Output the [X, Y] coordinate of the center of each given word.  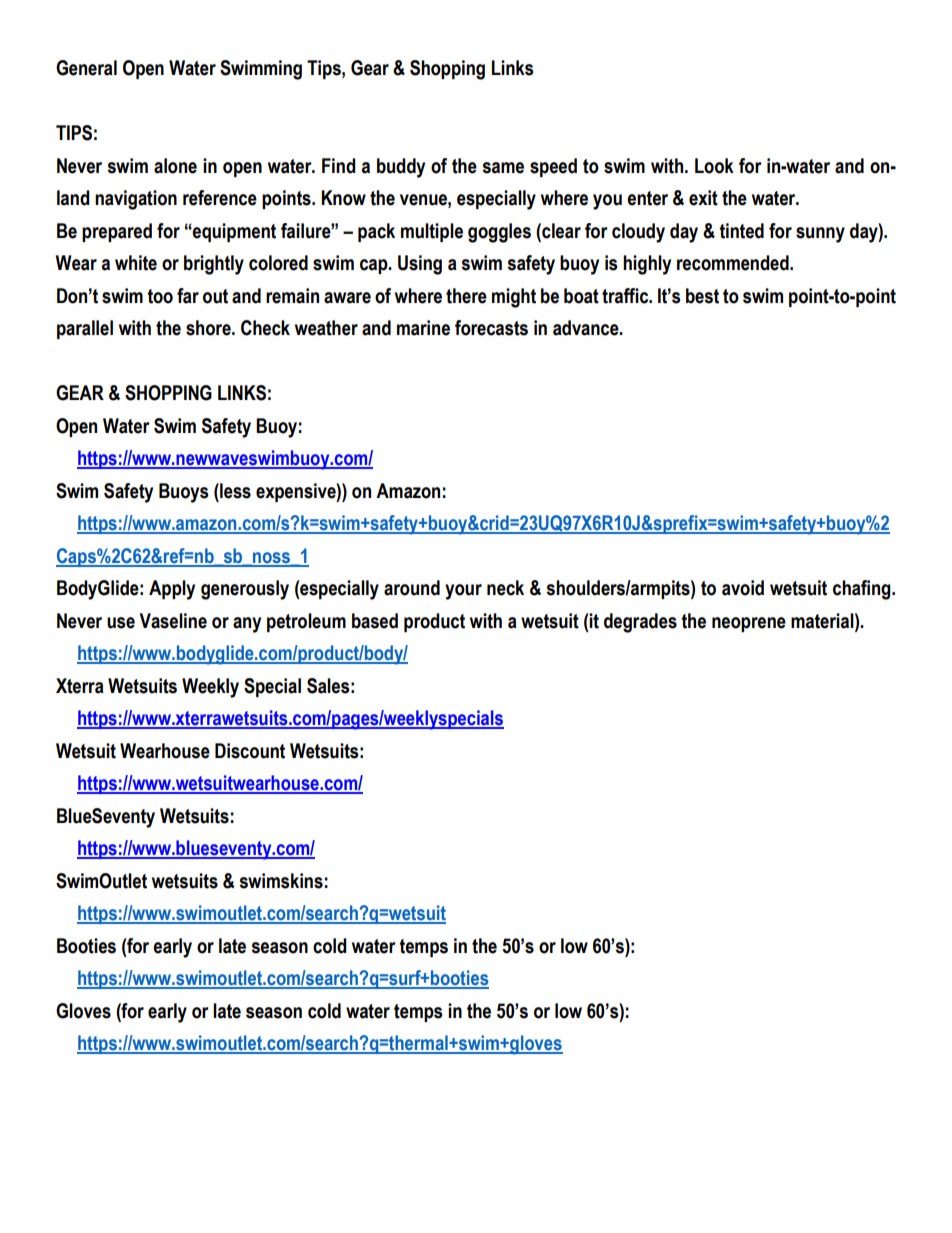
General [86, 68]
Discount [250, 751]
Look [714, 166]
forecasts [491, 328]
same [503, 168]
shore [209, 328]
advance [587, 328]
